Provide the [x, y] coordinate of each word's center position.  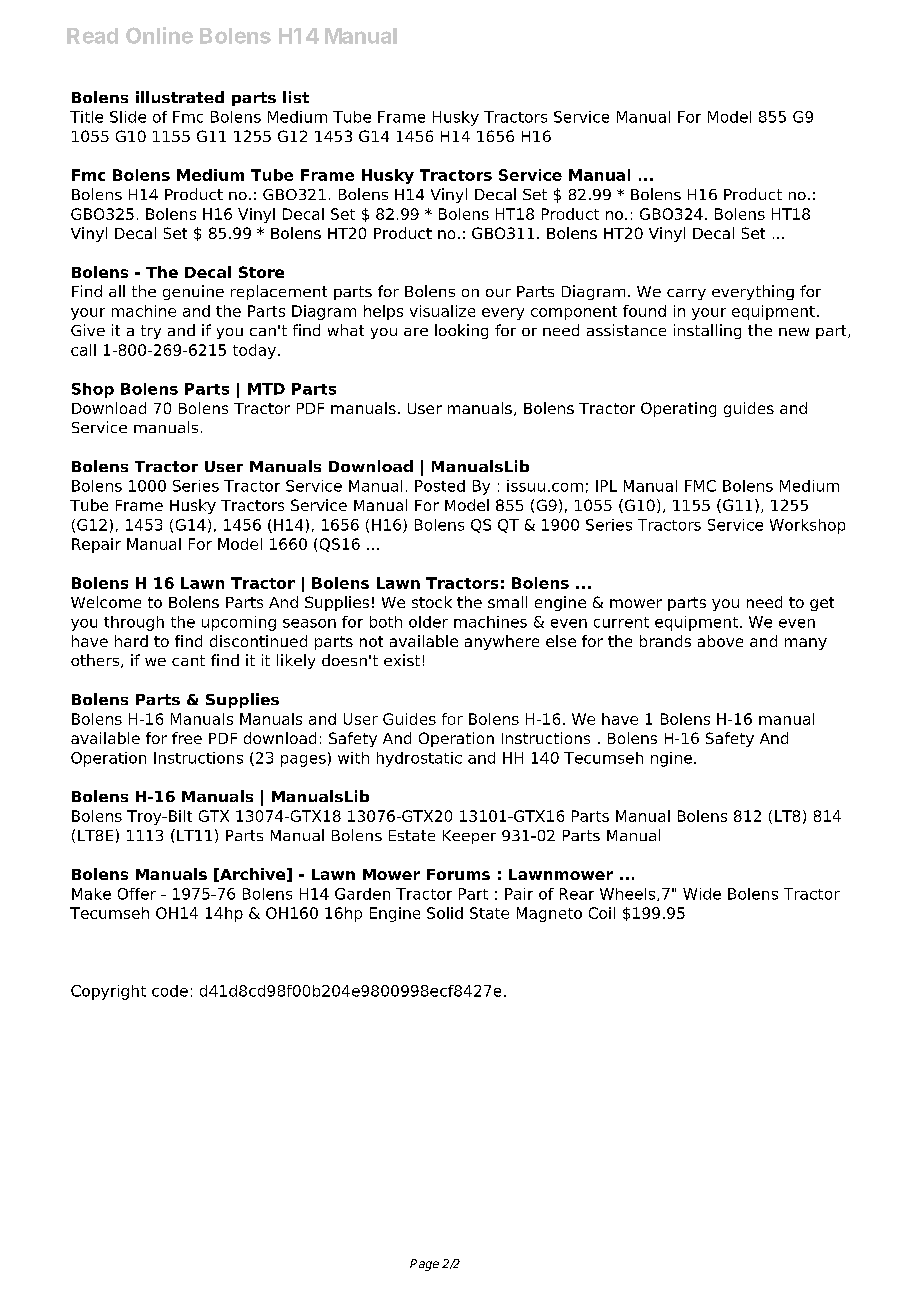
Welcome [106, 602]
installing [707, 331]
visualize [442, 311]
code [170, 991]
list [296, 97]
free [187, 738]
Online [159, 35]
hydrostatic [419, 759]
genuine [193, 292]
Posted [440, 486]
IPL [606, 486]
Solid [445, 913]
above [720, 641]
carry [686, 294]
